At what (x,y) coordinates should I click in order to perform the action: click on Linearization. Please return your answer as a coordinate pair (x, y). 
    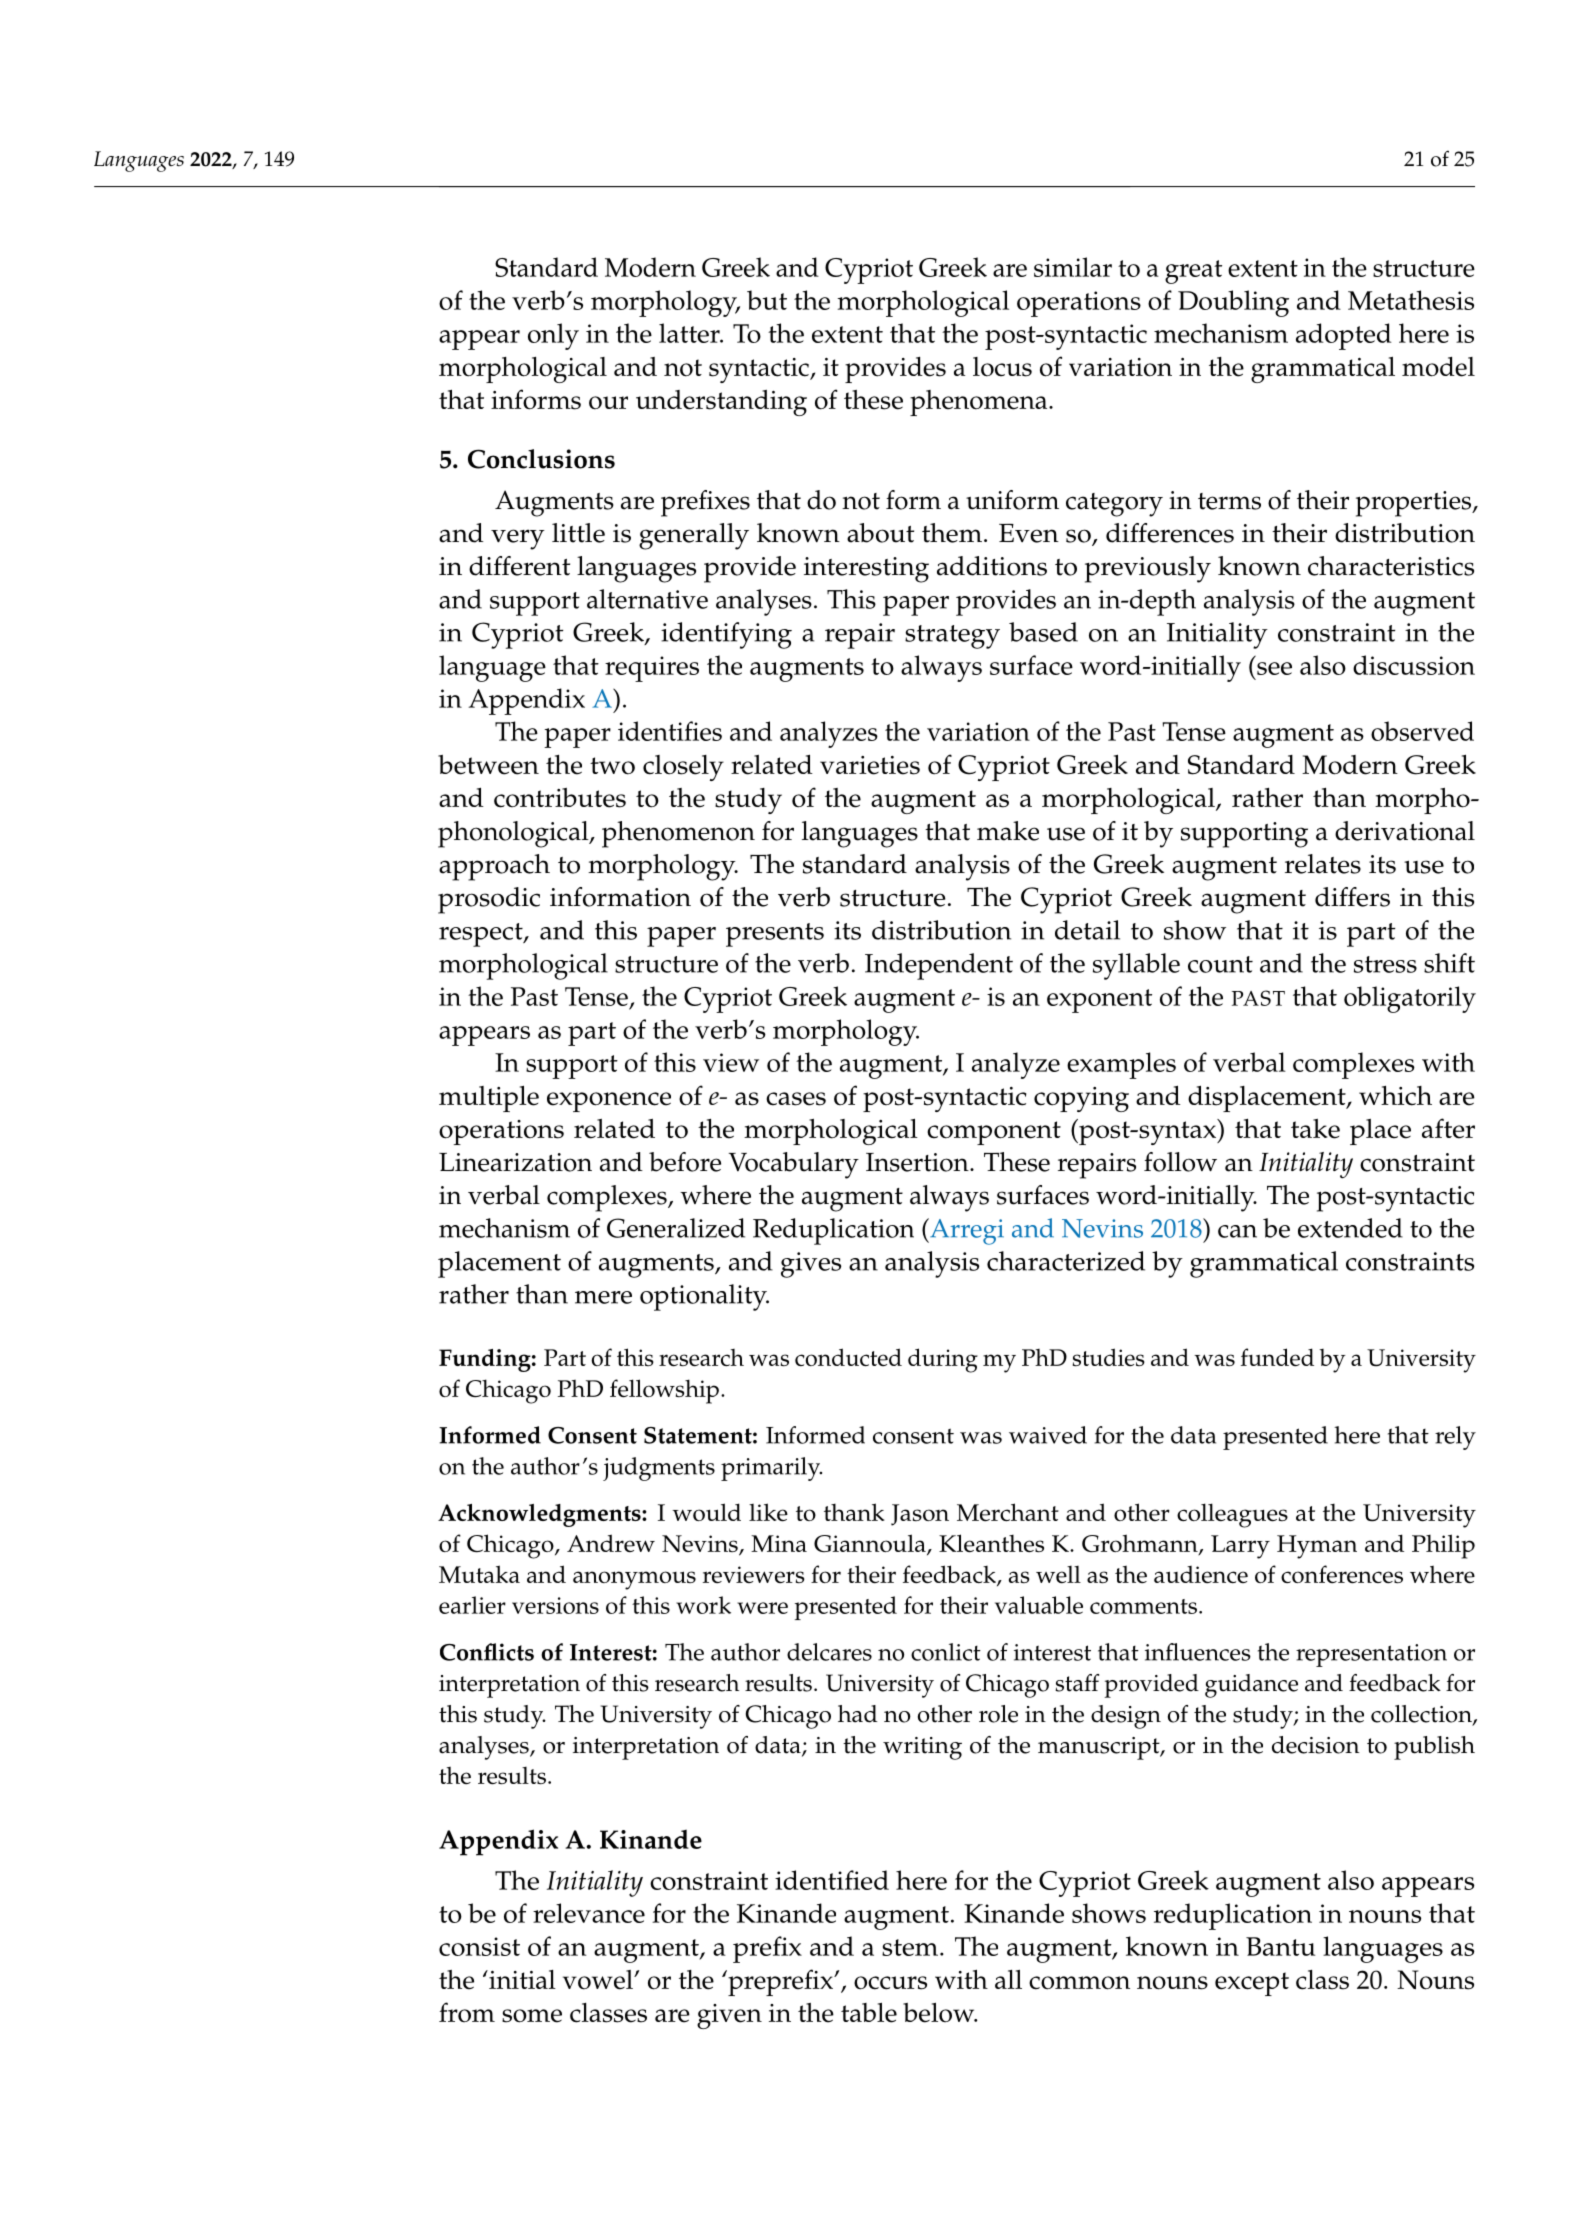
    Looking at the image, I should click on (515, 1162).
